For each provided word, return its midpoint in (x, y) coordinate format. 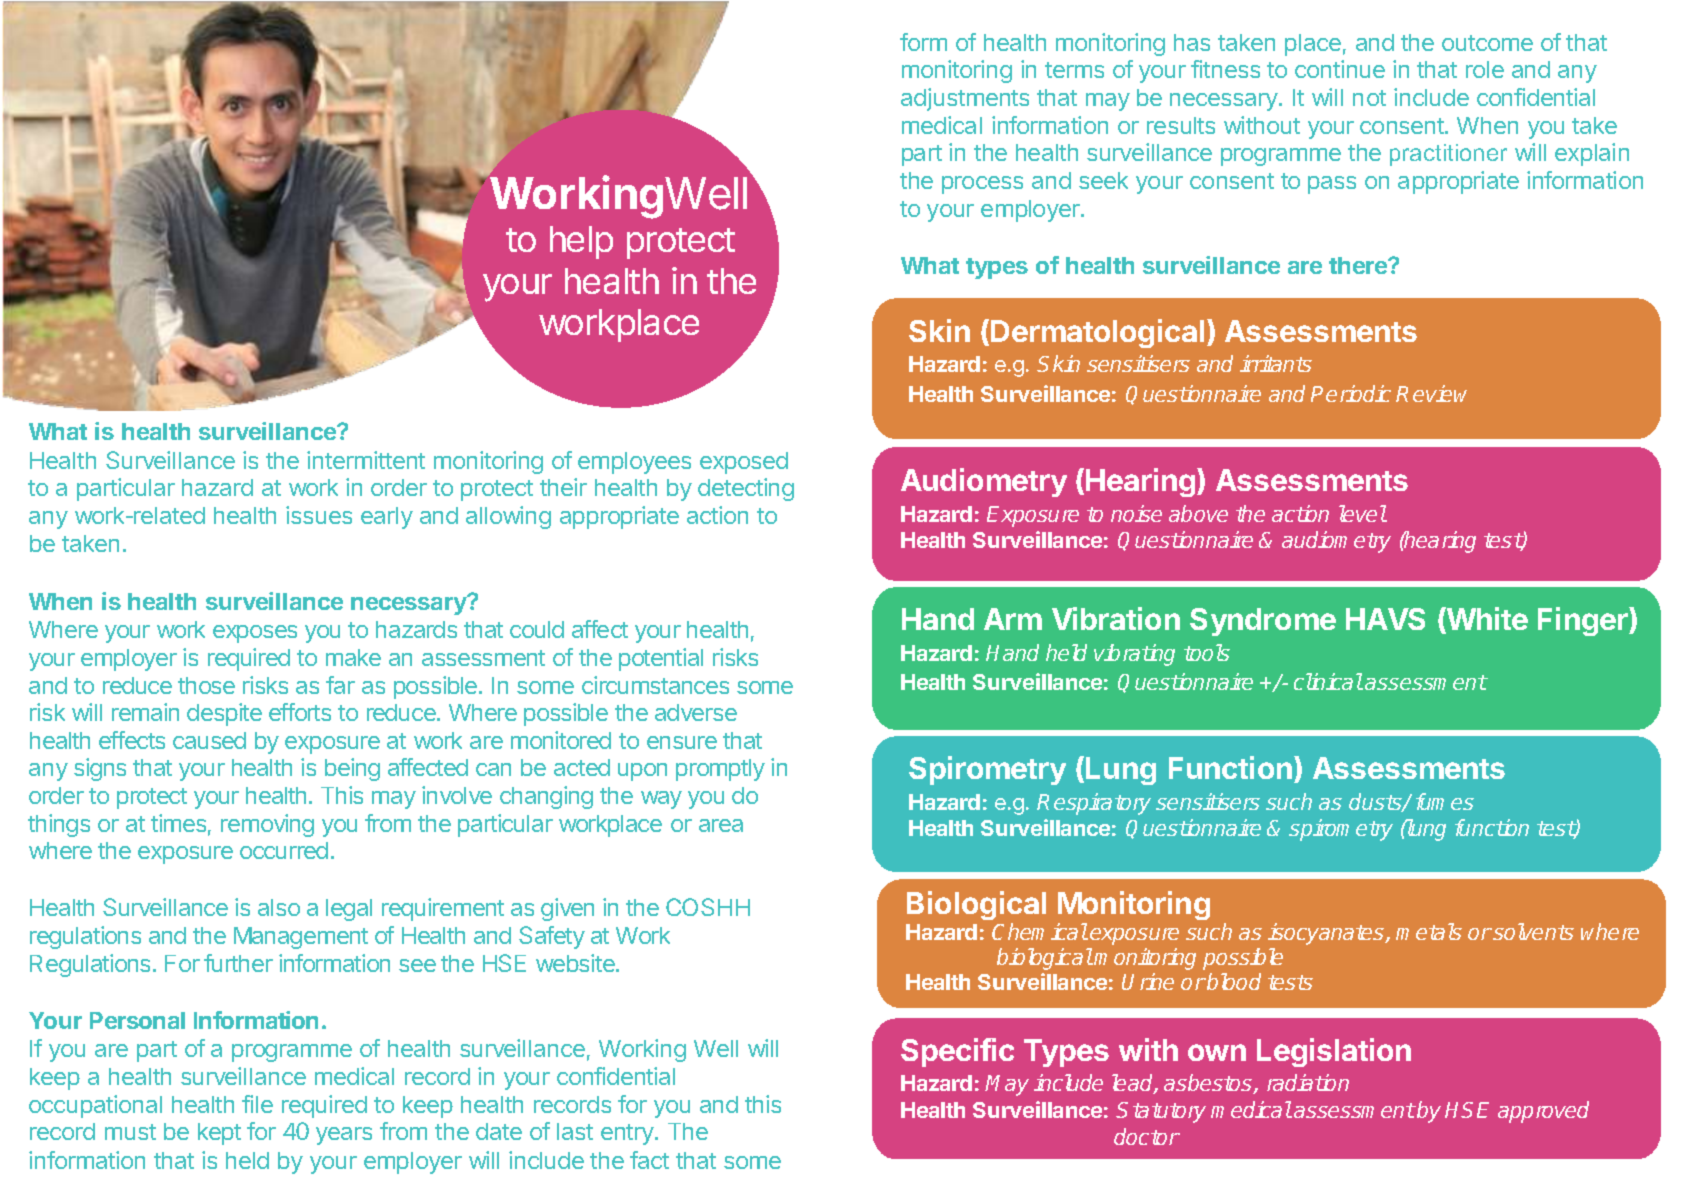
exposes (255, 634)
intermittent (366, 460)
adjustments (965, 99)
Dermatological (1097, 333)
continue (1340, 69)
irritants (1276, 363)
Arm (1013, 619)
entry (628, 1134)
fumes (1445, 801)
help (581, 242)
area (721, 825)
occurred (284, 850)
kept (219, 1134)
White (1486, 620)
